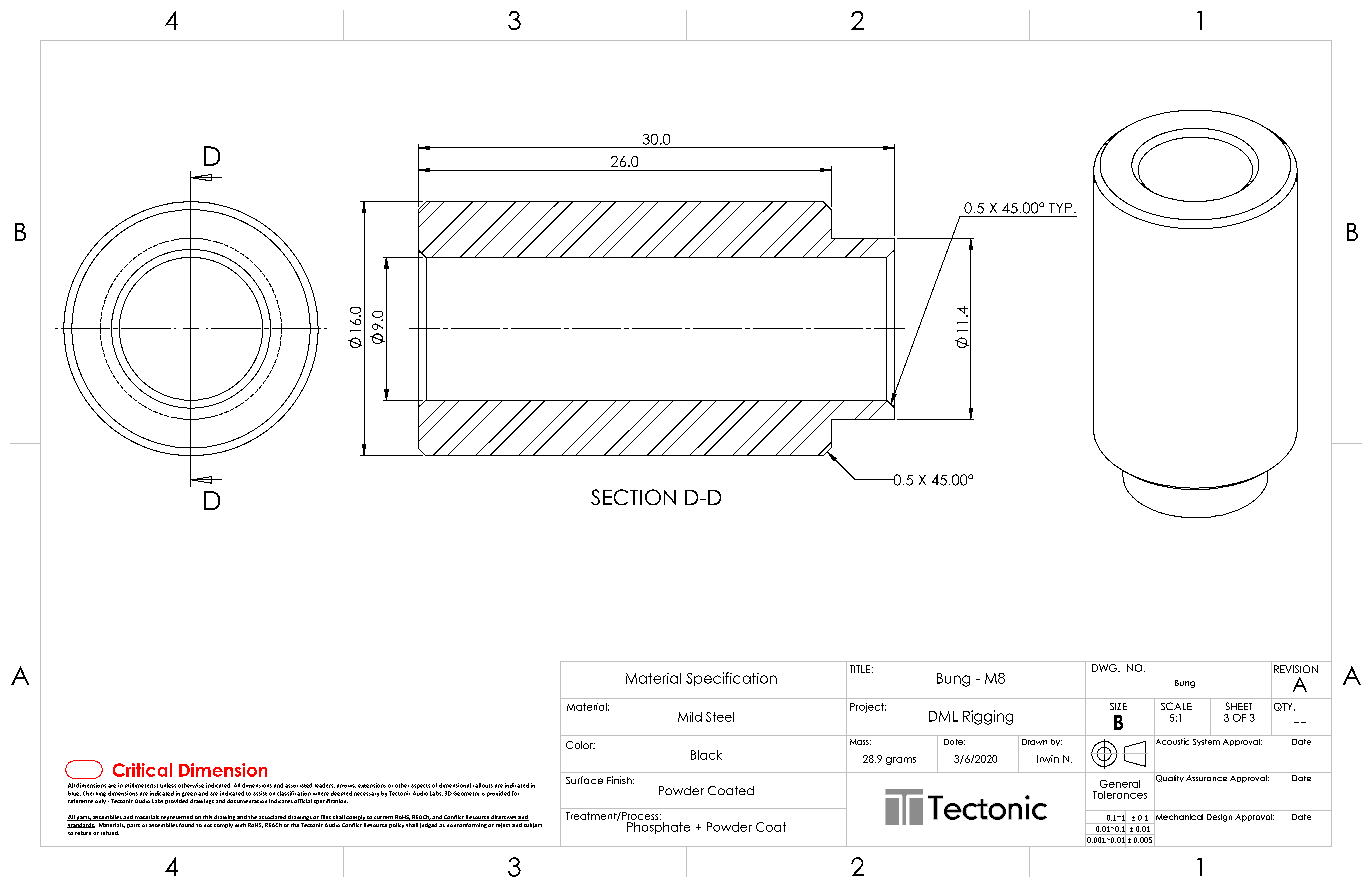  What do you see at coordinates (1034, 742) in the page?
I see `Drawn` at bounding box center [1034, 742].
